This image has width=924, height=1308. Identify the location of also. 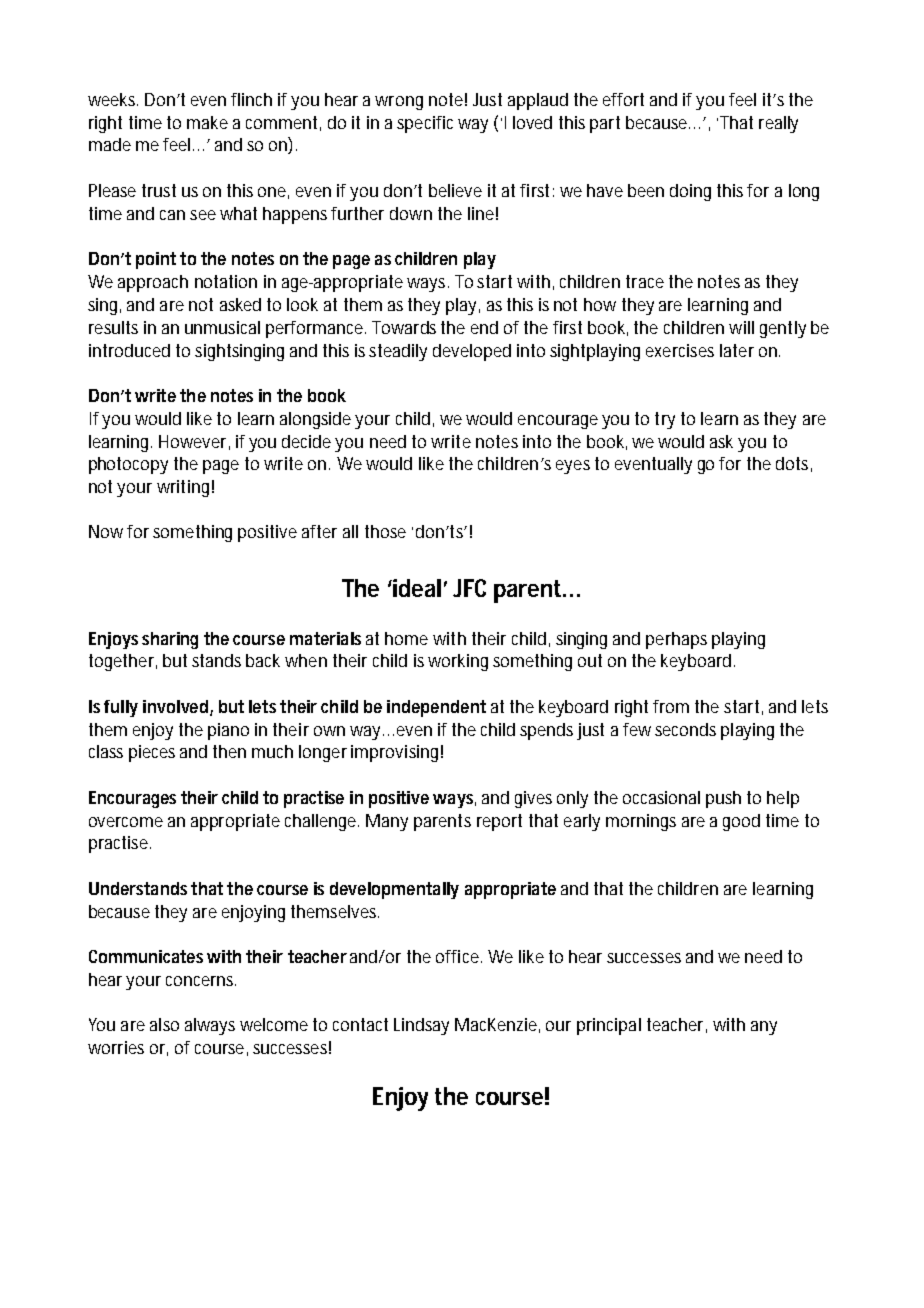
(164, 1024).
